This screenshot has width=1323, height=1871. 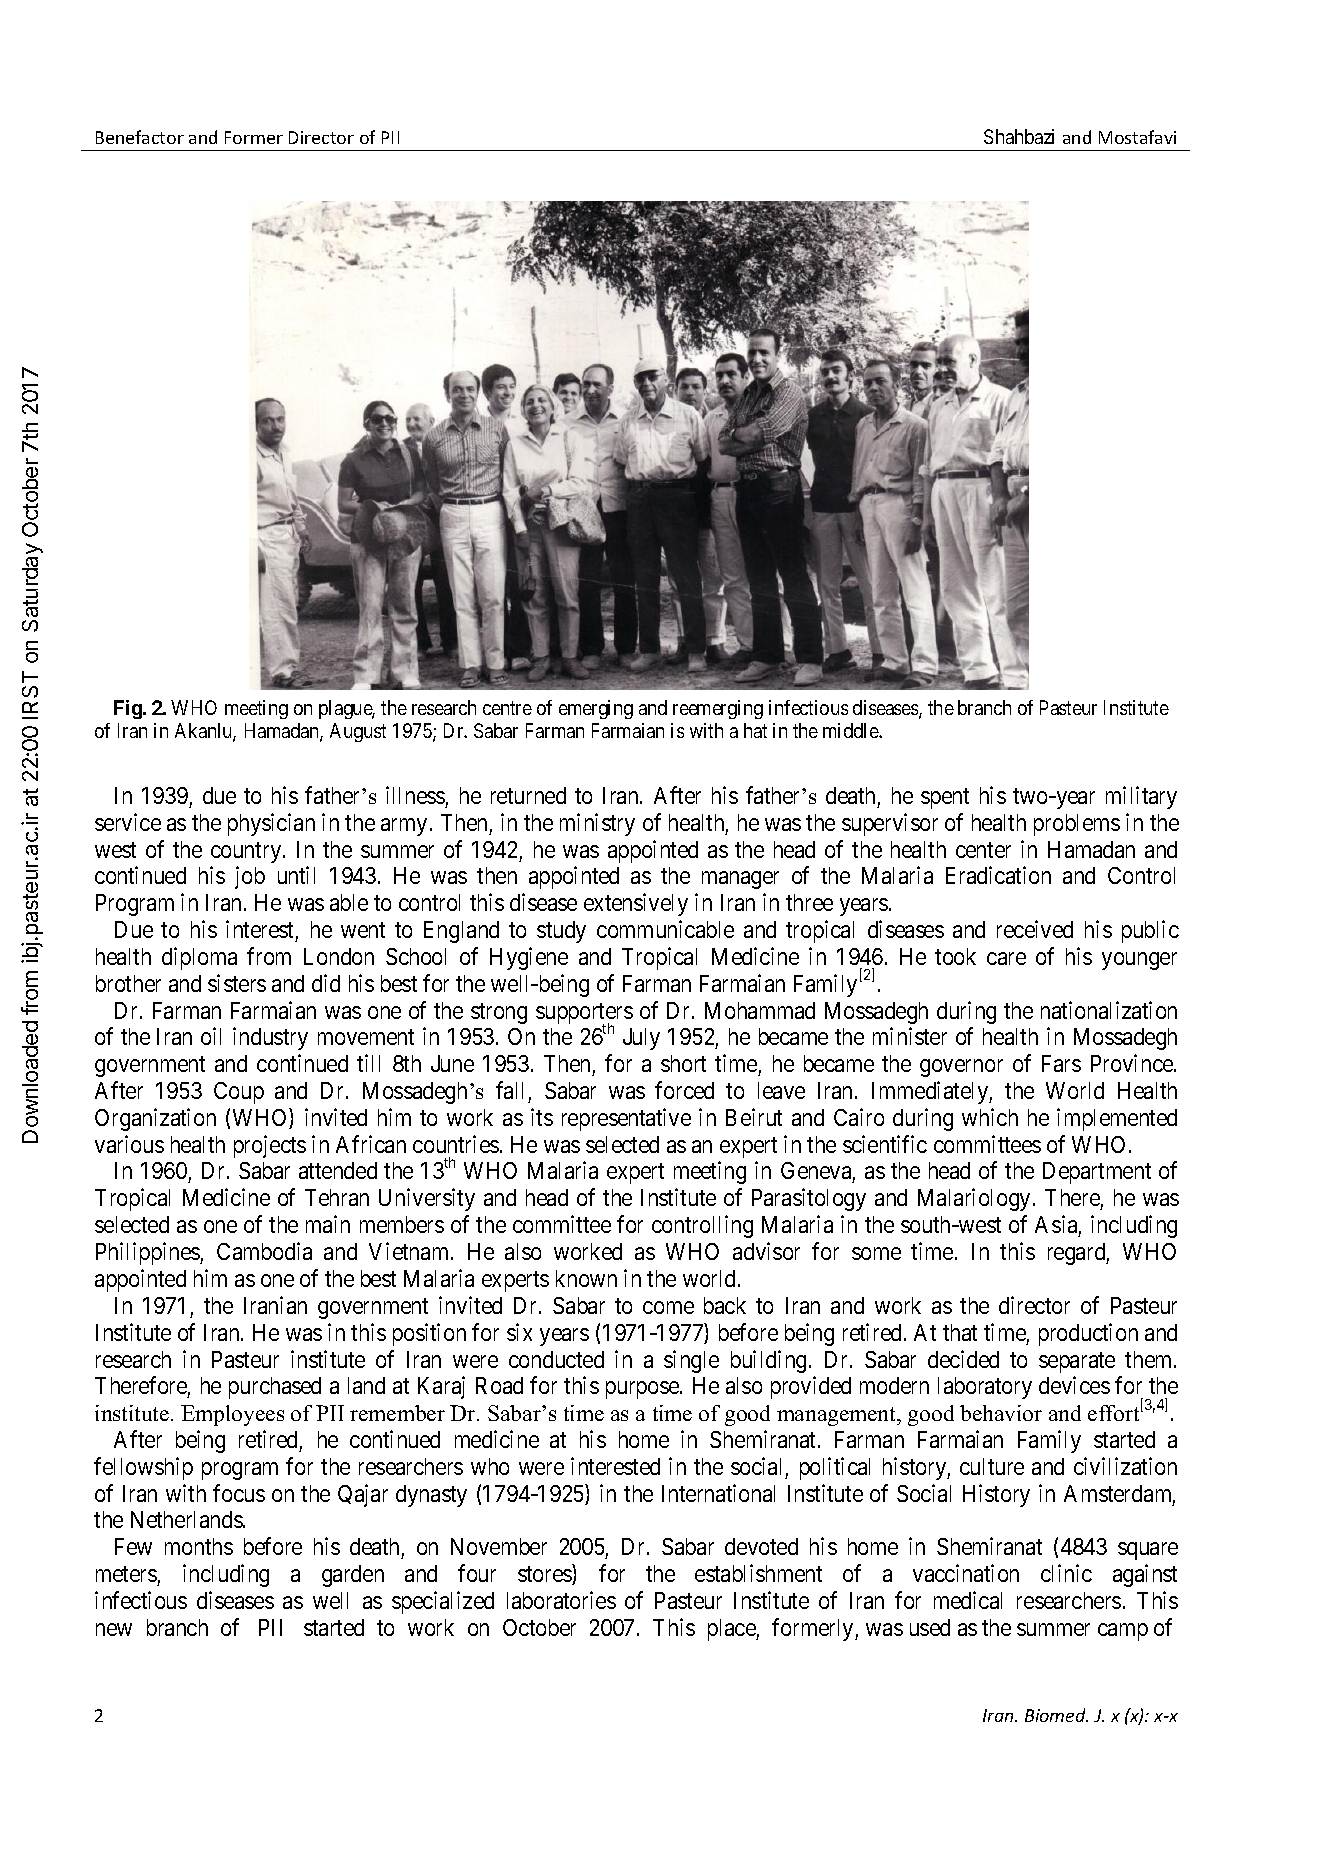 I want to click on centre, so click(x=507, y=708).
